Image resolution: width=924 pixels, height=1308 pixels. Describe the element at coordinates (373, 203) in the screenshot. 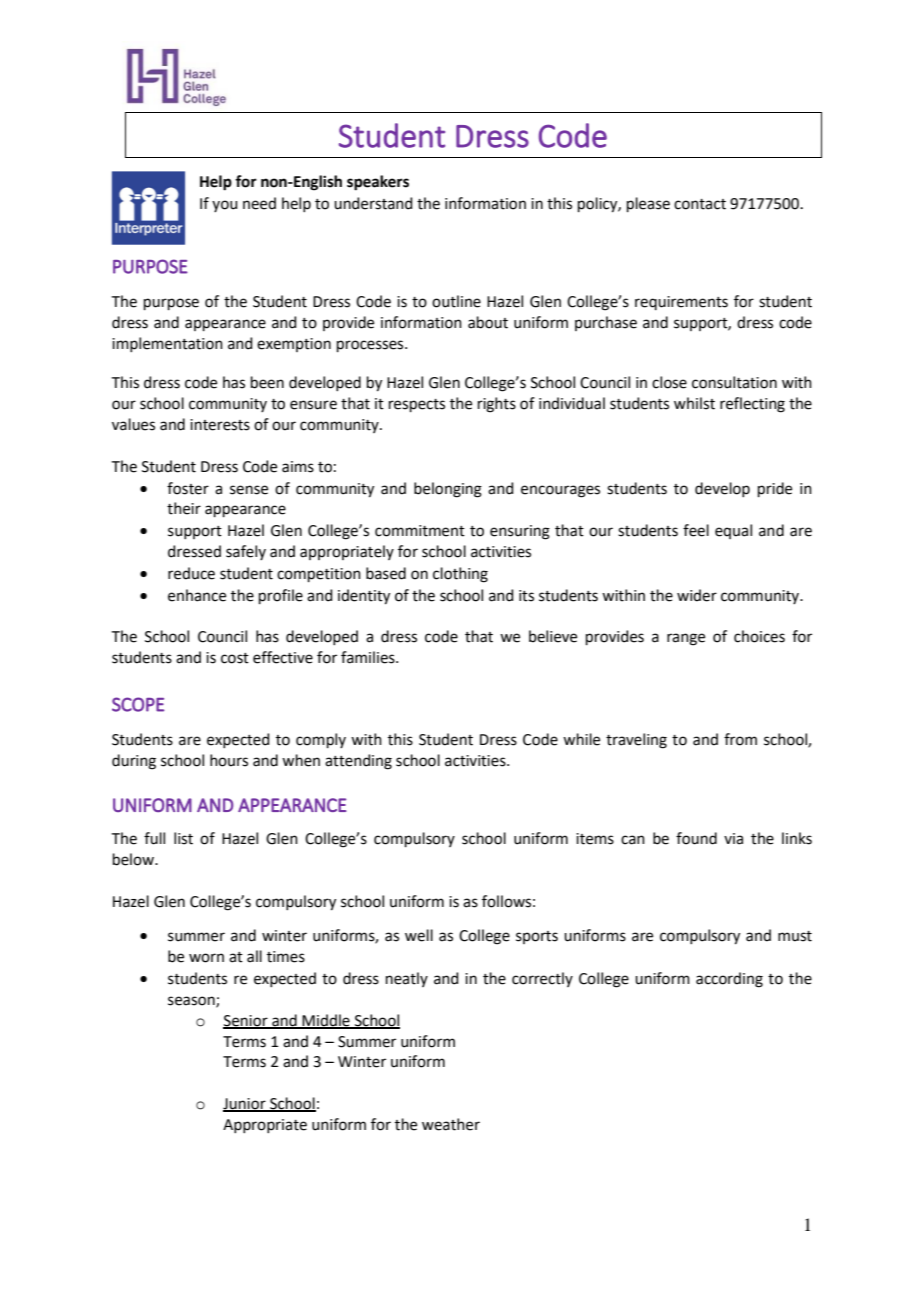

I see `understand` at that location.
